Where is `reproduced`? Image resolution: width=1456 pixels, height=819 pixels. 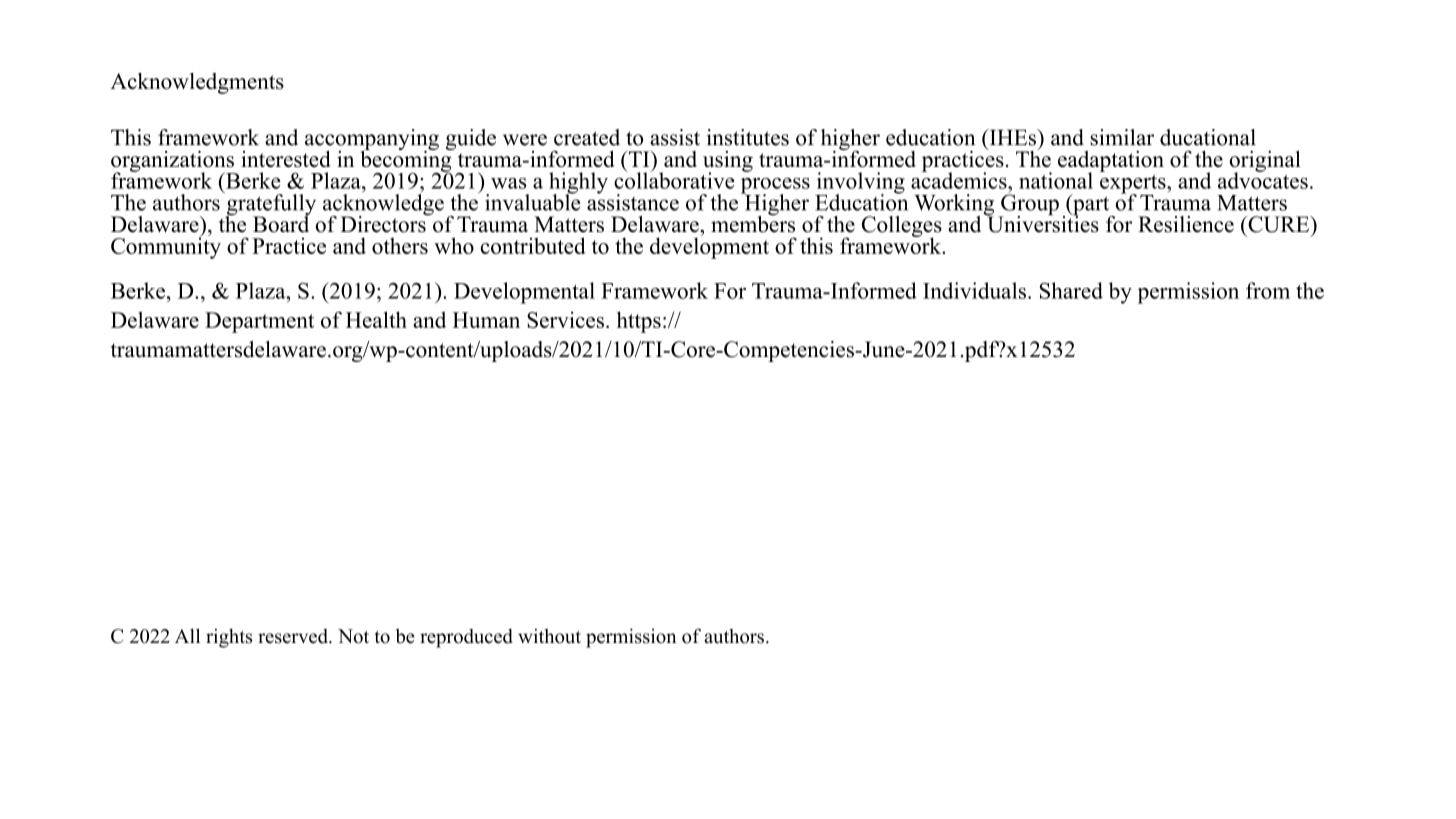
reproduced is located at coordinates (466, 638).
